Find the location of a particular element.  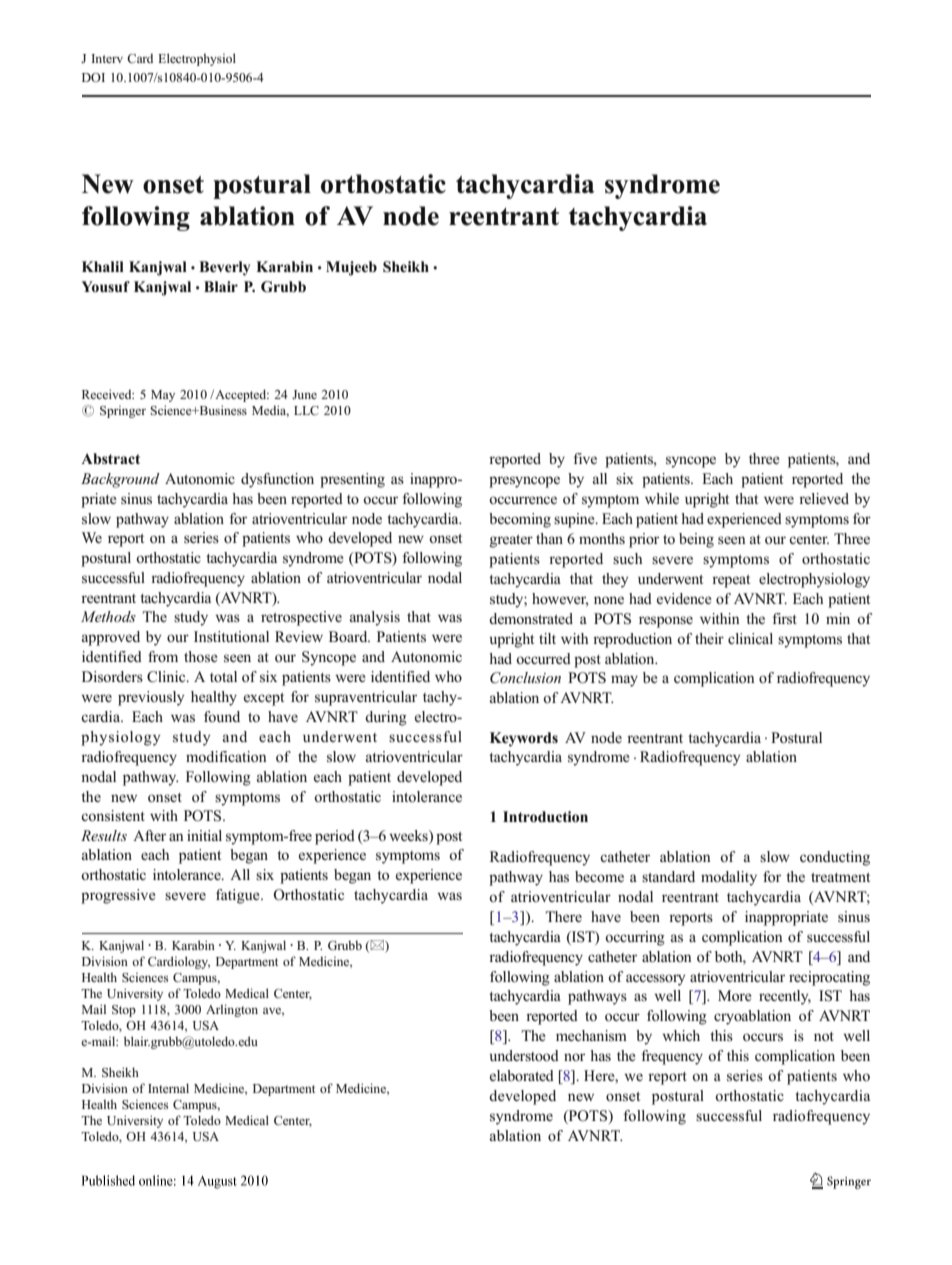

Conclusion is located at coordinates (525, 678).
